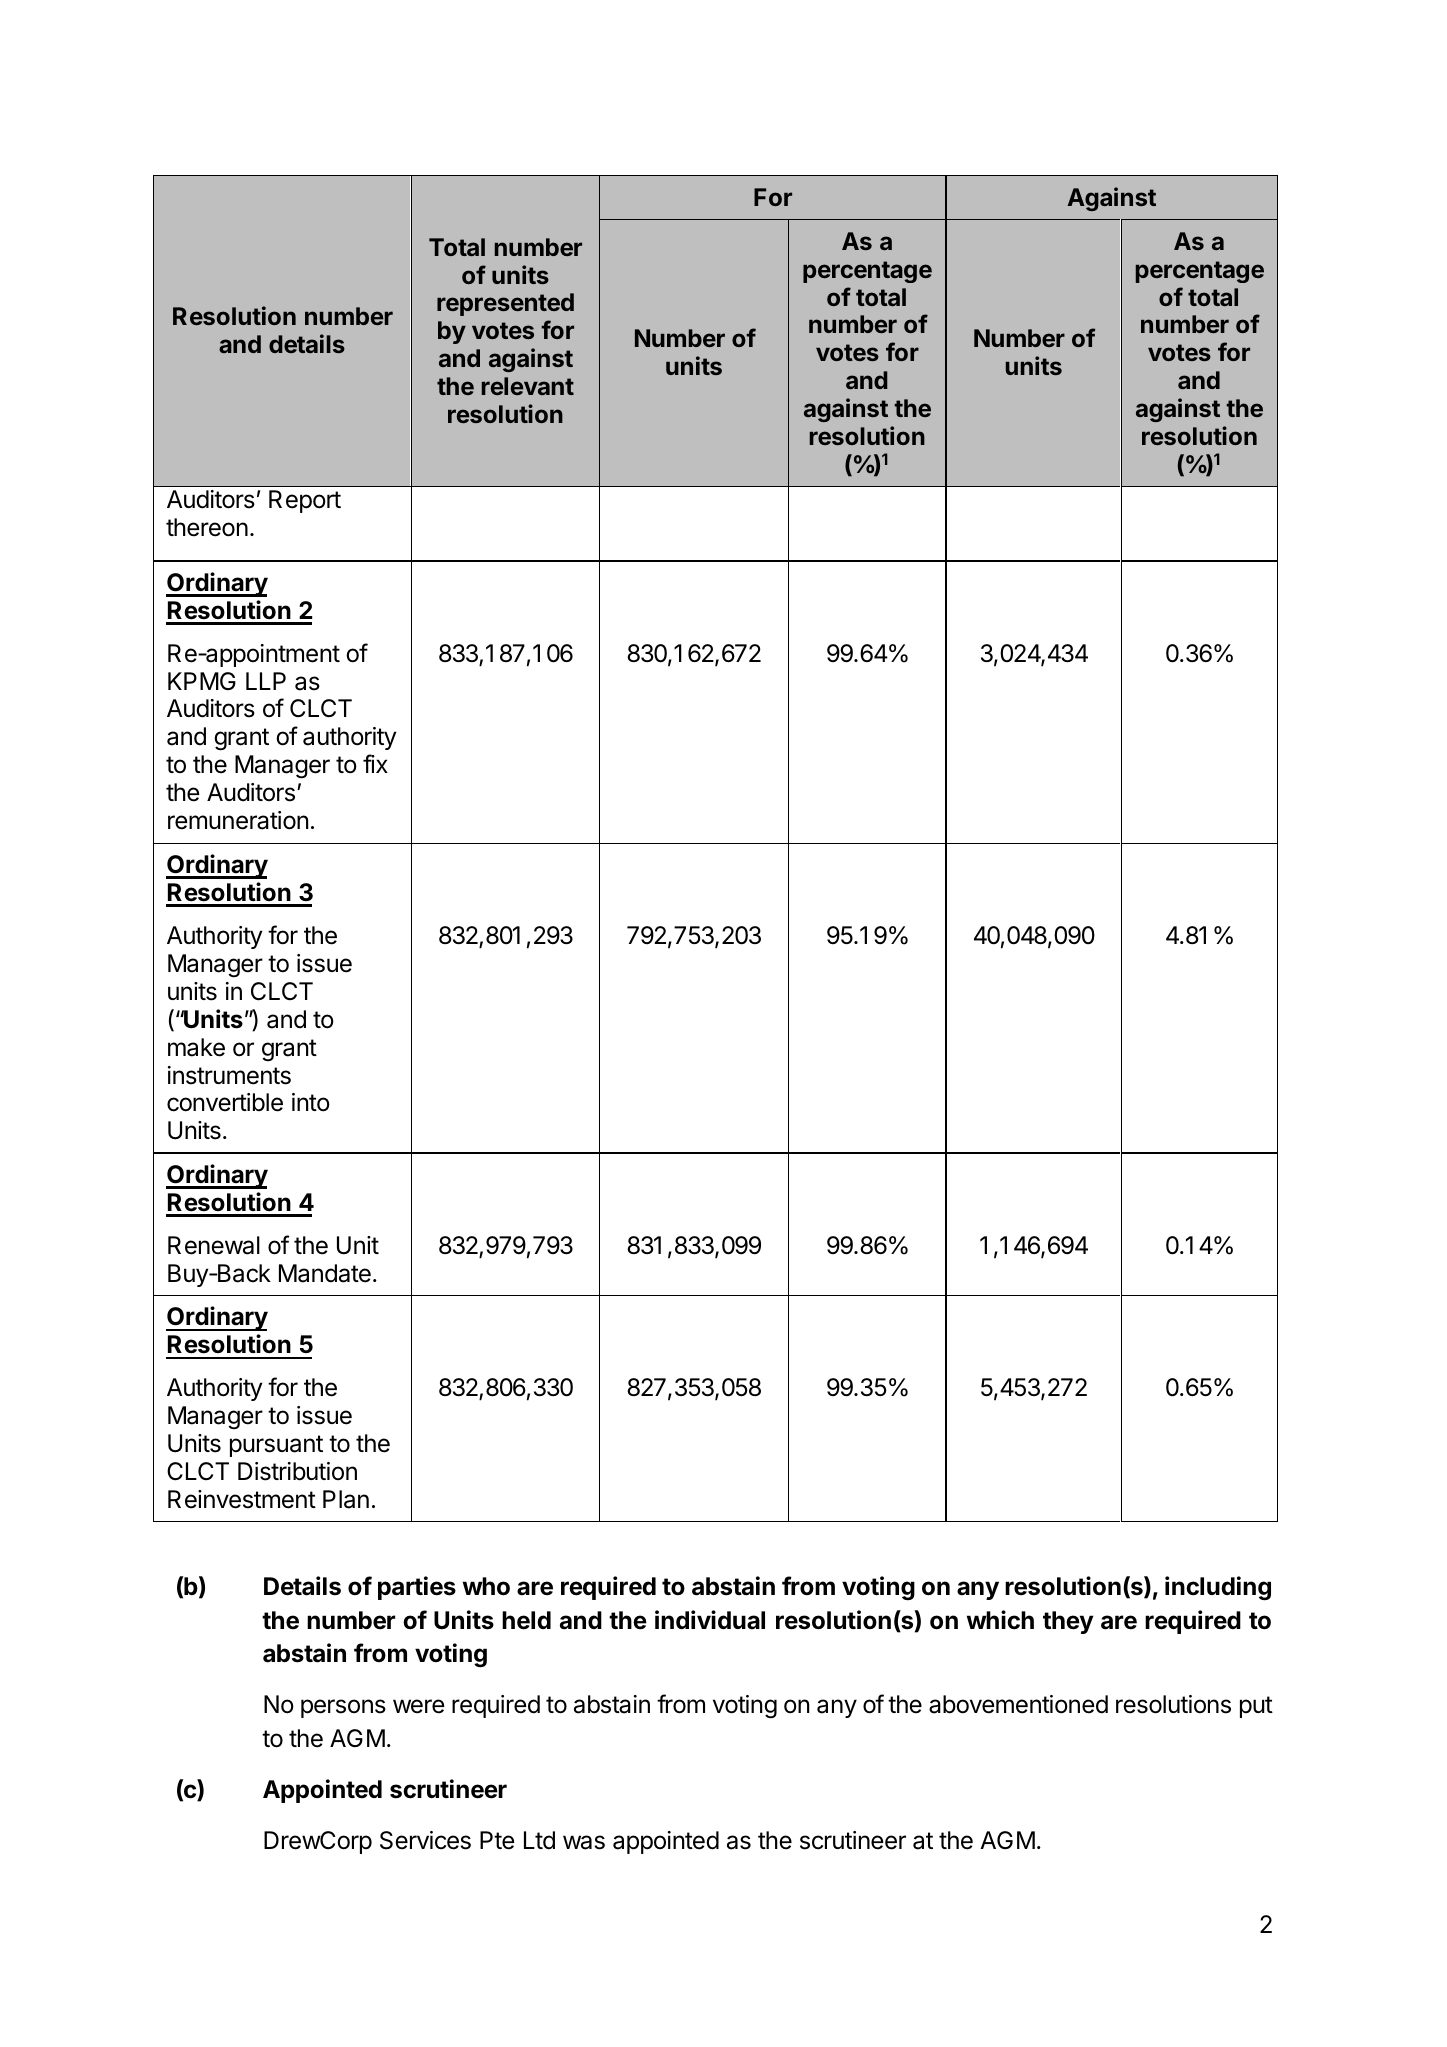 The height and width of the screenshot is (2047, 1447). Describe the element at coordinates (425, 1840) in the screenshot. I see `Services` at that location.
